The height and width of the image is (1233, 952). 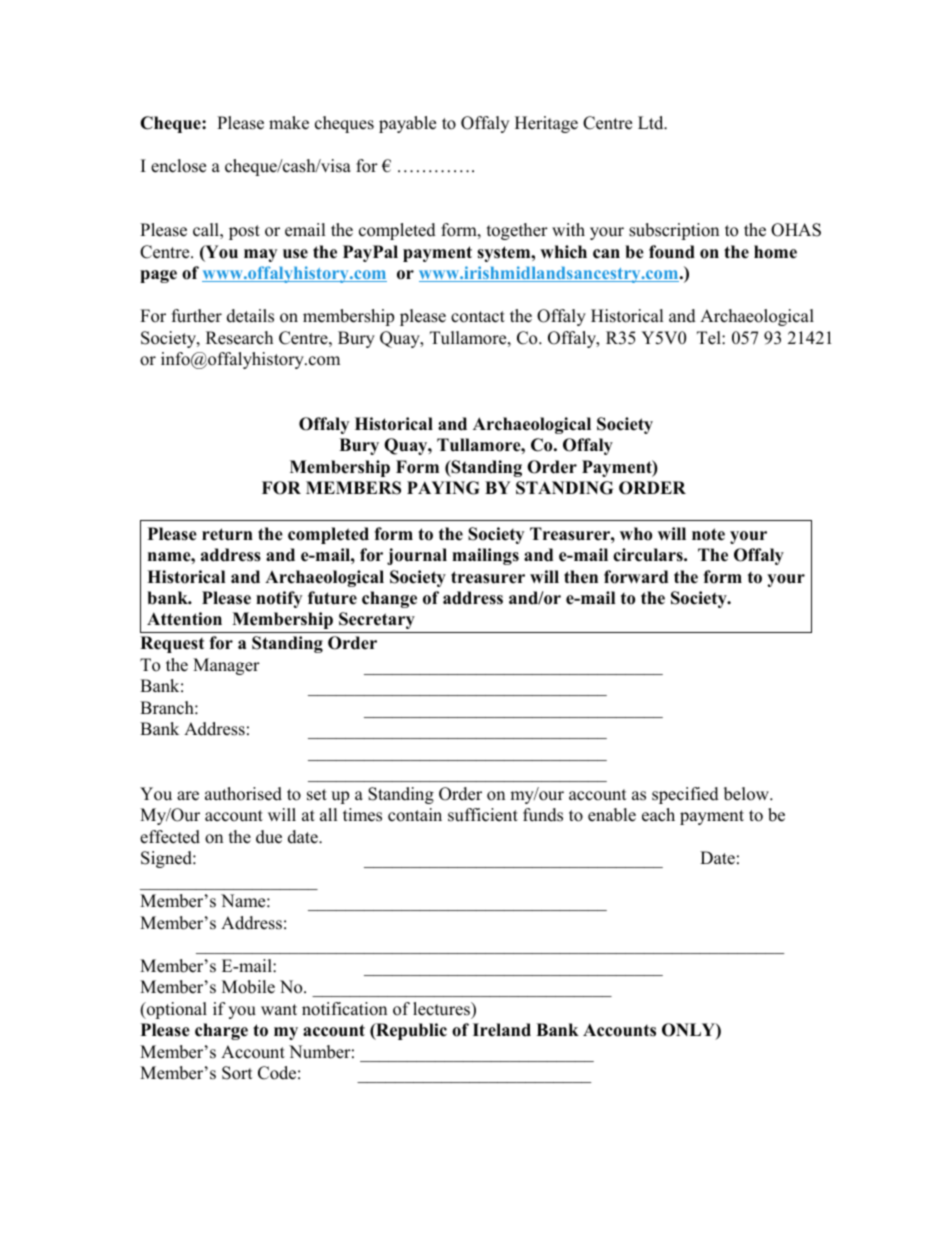 I want to click on specified, so click(x=685, y=795).
